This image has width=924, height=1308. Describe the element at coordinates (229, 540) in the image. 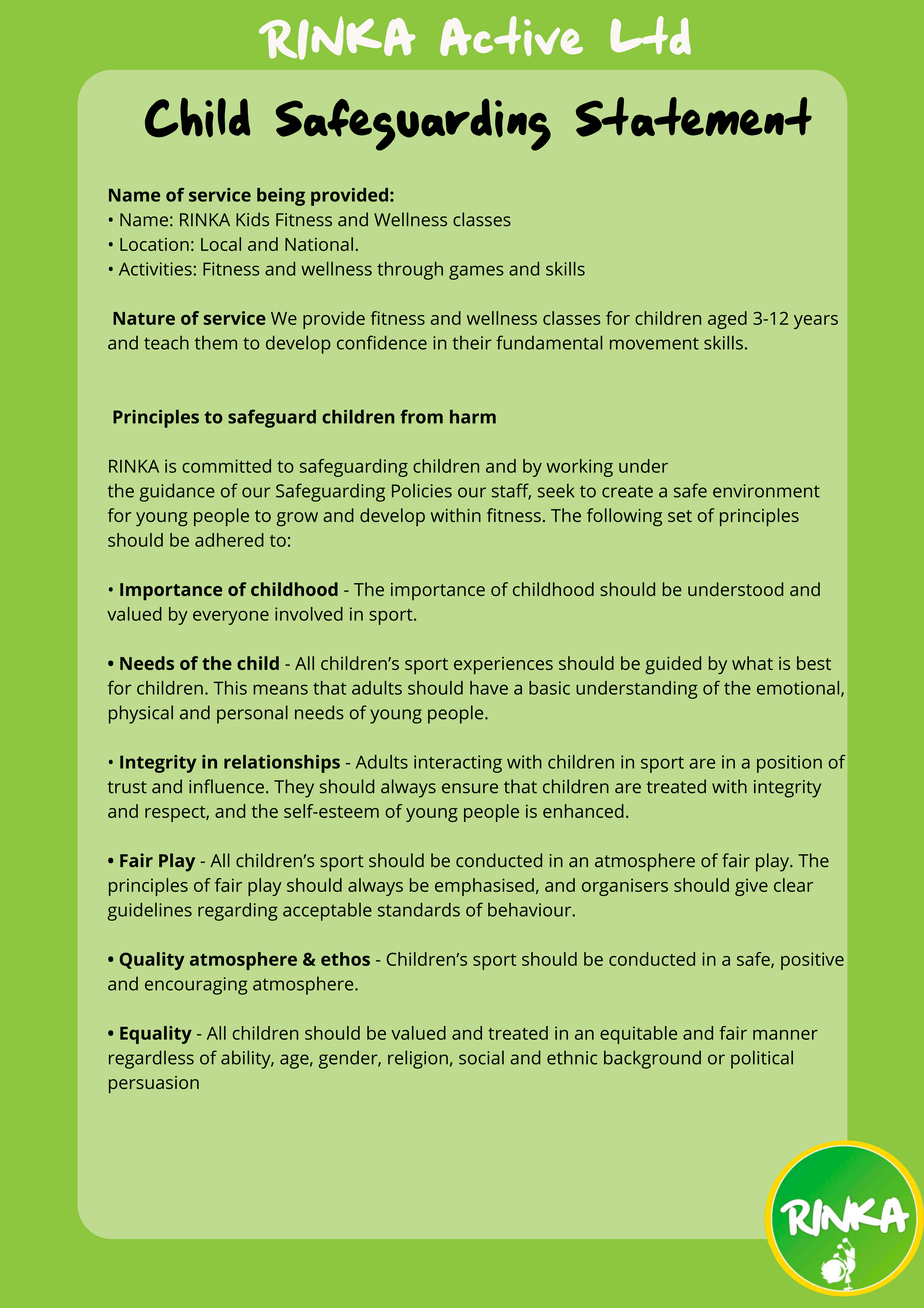

I see `adhered` at that location.
